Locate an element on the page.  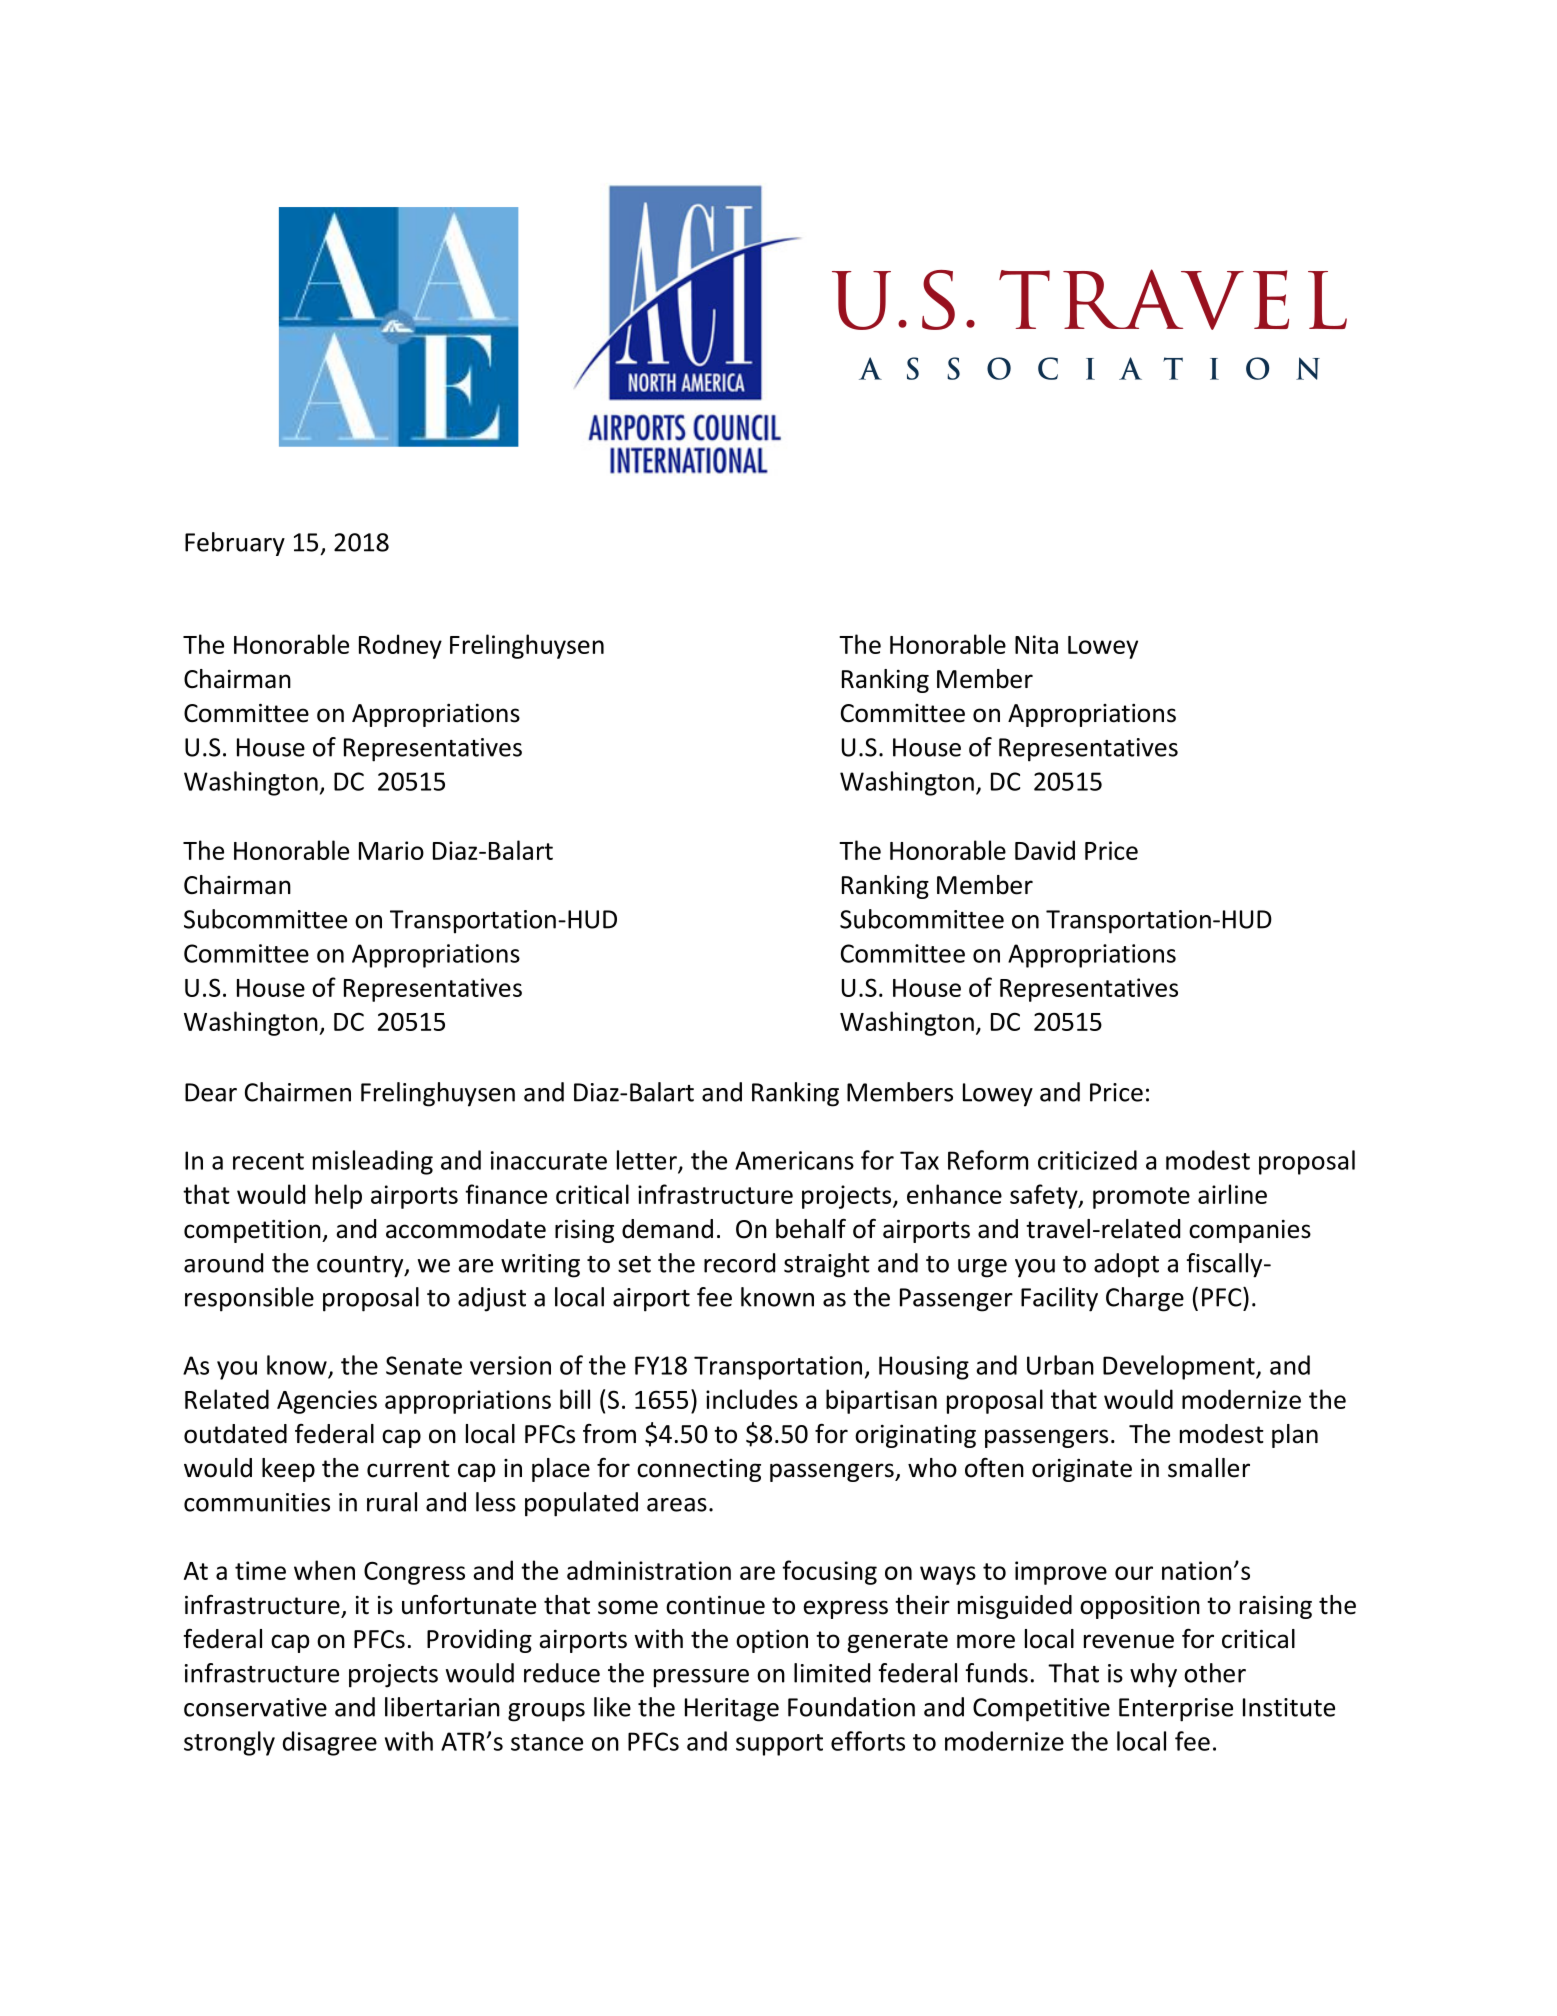
smaller is located at coordinates (1209, 1468).
